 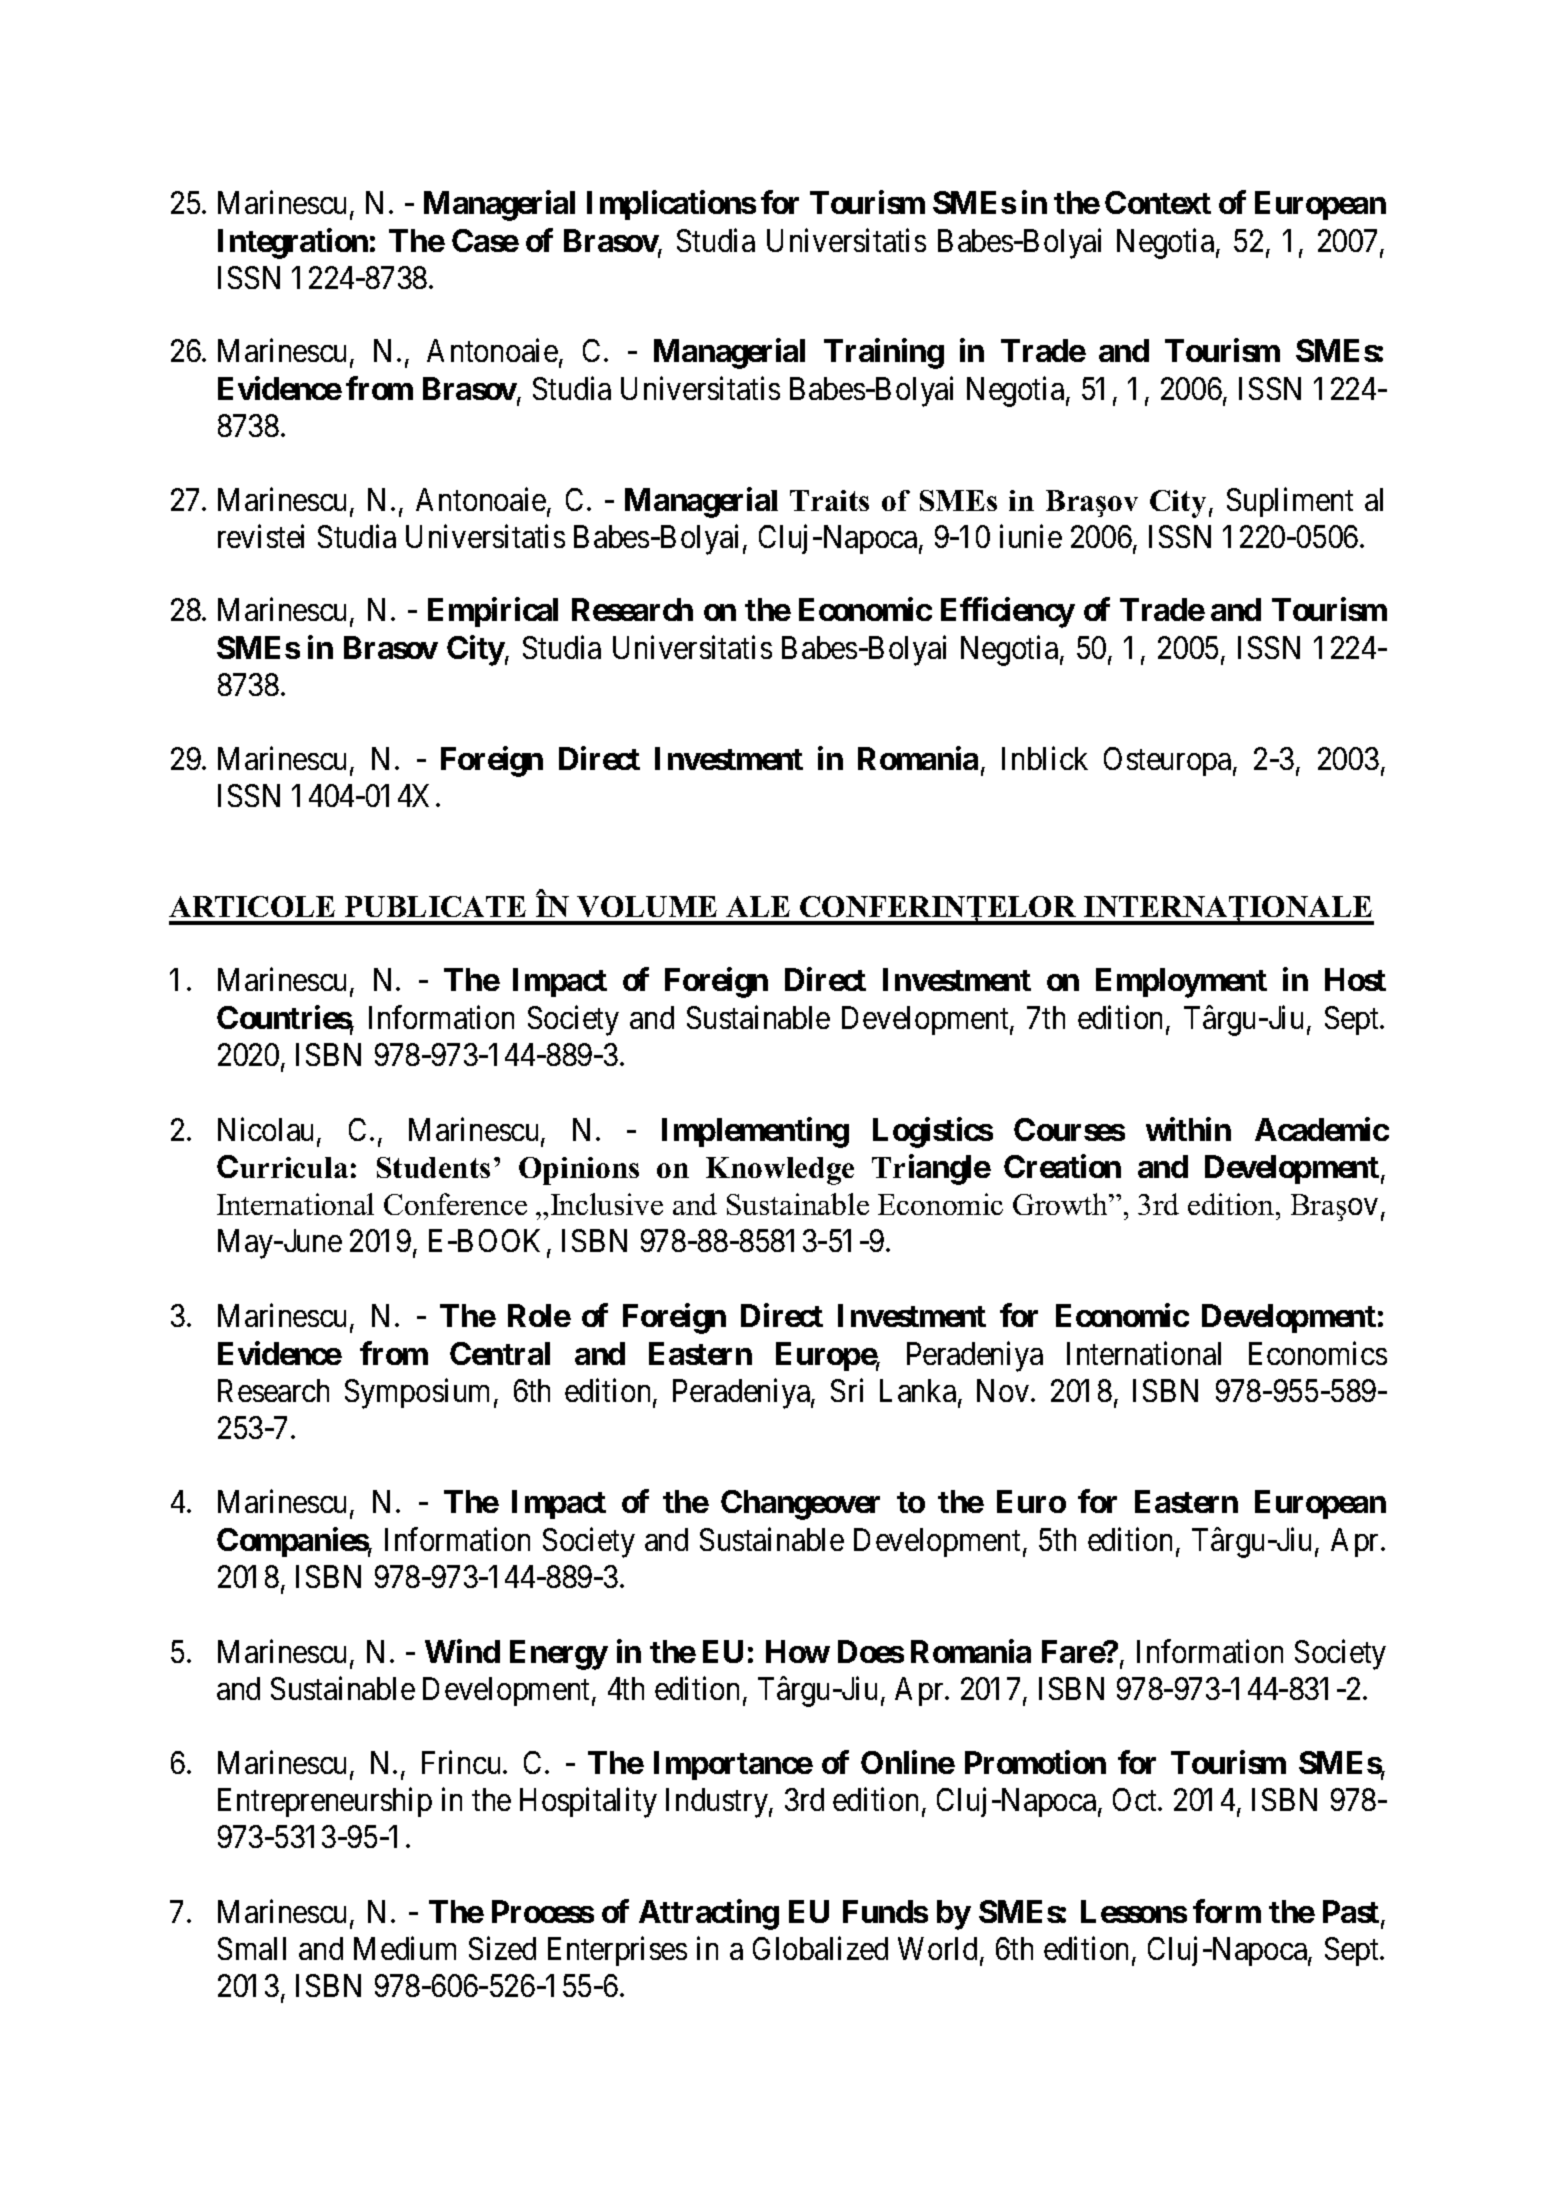 What do you see at coordinates (293, 243) in the screenshot?
I see `Integration` at bounding box center [293, 243].
